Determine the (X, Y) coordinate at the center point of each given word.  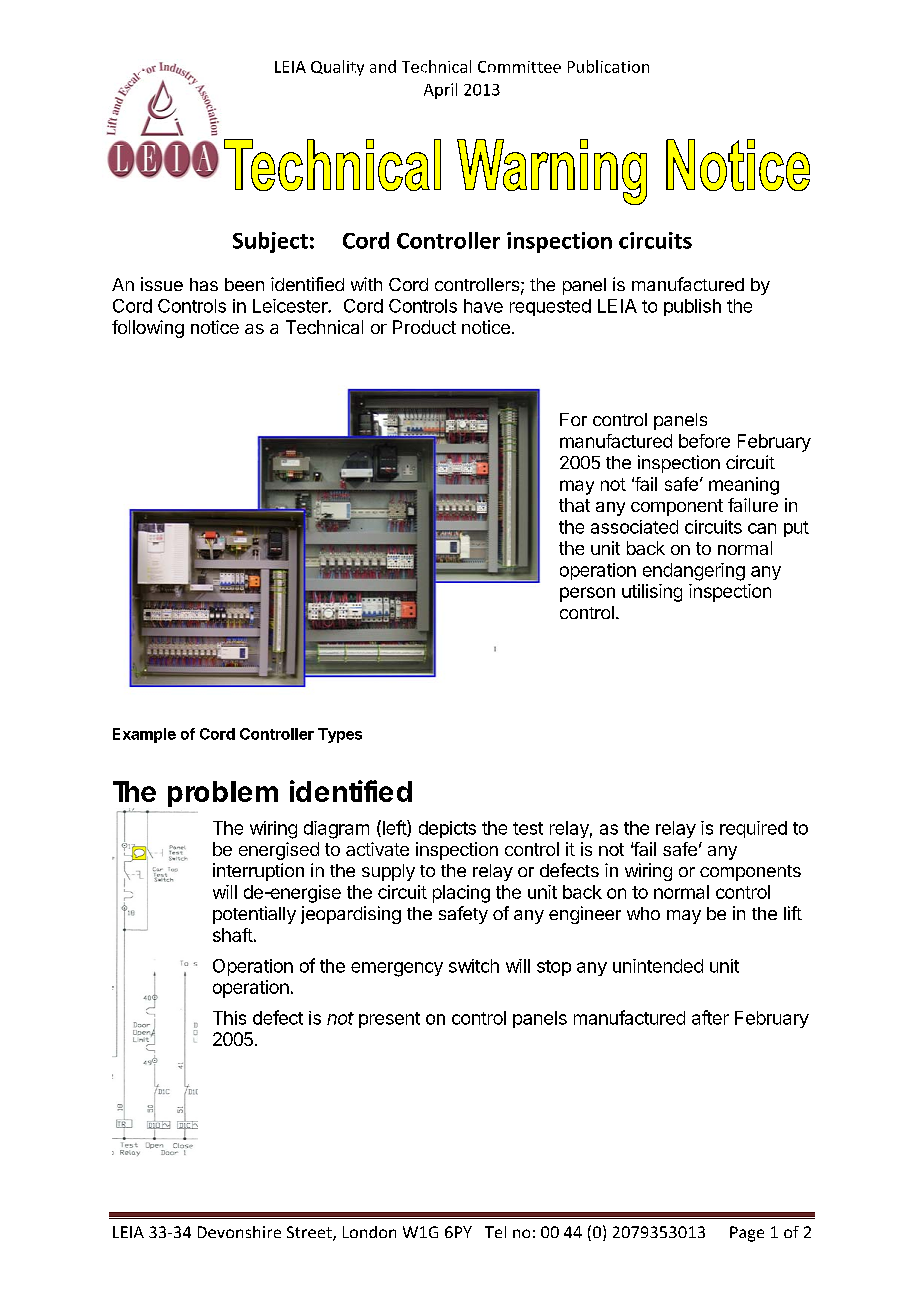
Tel (495, 1232)
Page (747, 1234)
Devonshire (239, 1232)
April (440, 91)
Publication (608, 66)
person (587, 594)
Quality (337, 68)
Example (144, 735)
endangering (694, 572)
